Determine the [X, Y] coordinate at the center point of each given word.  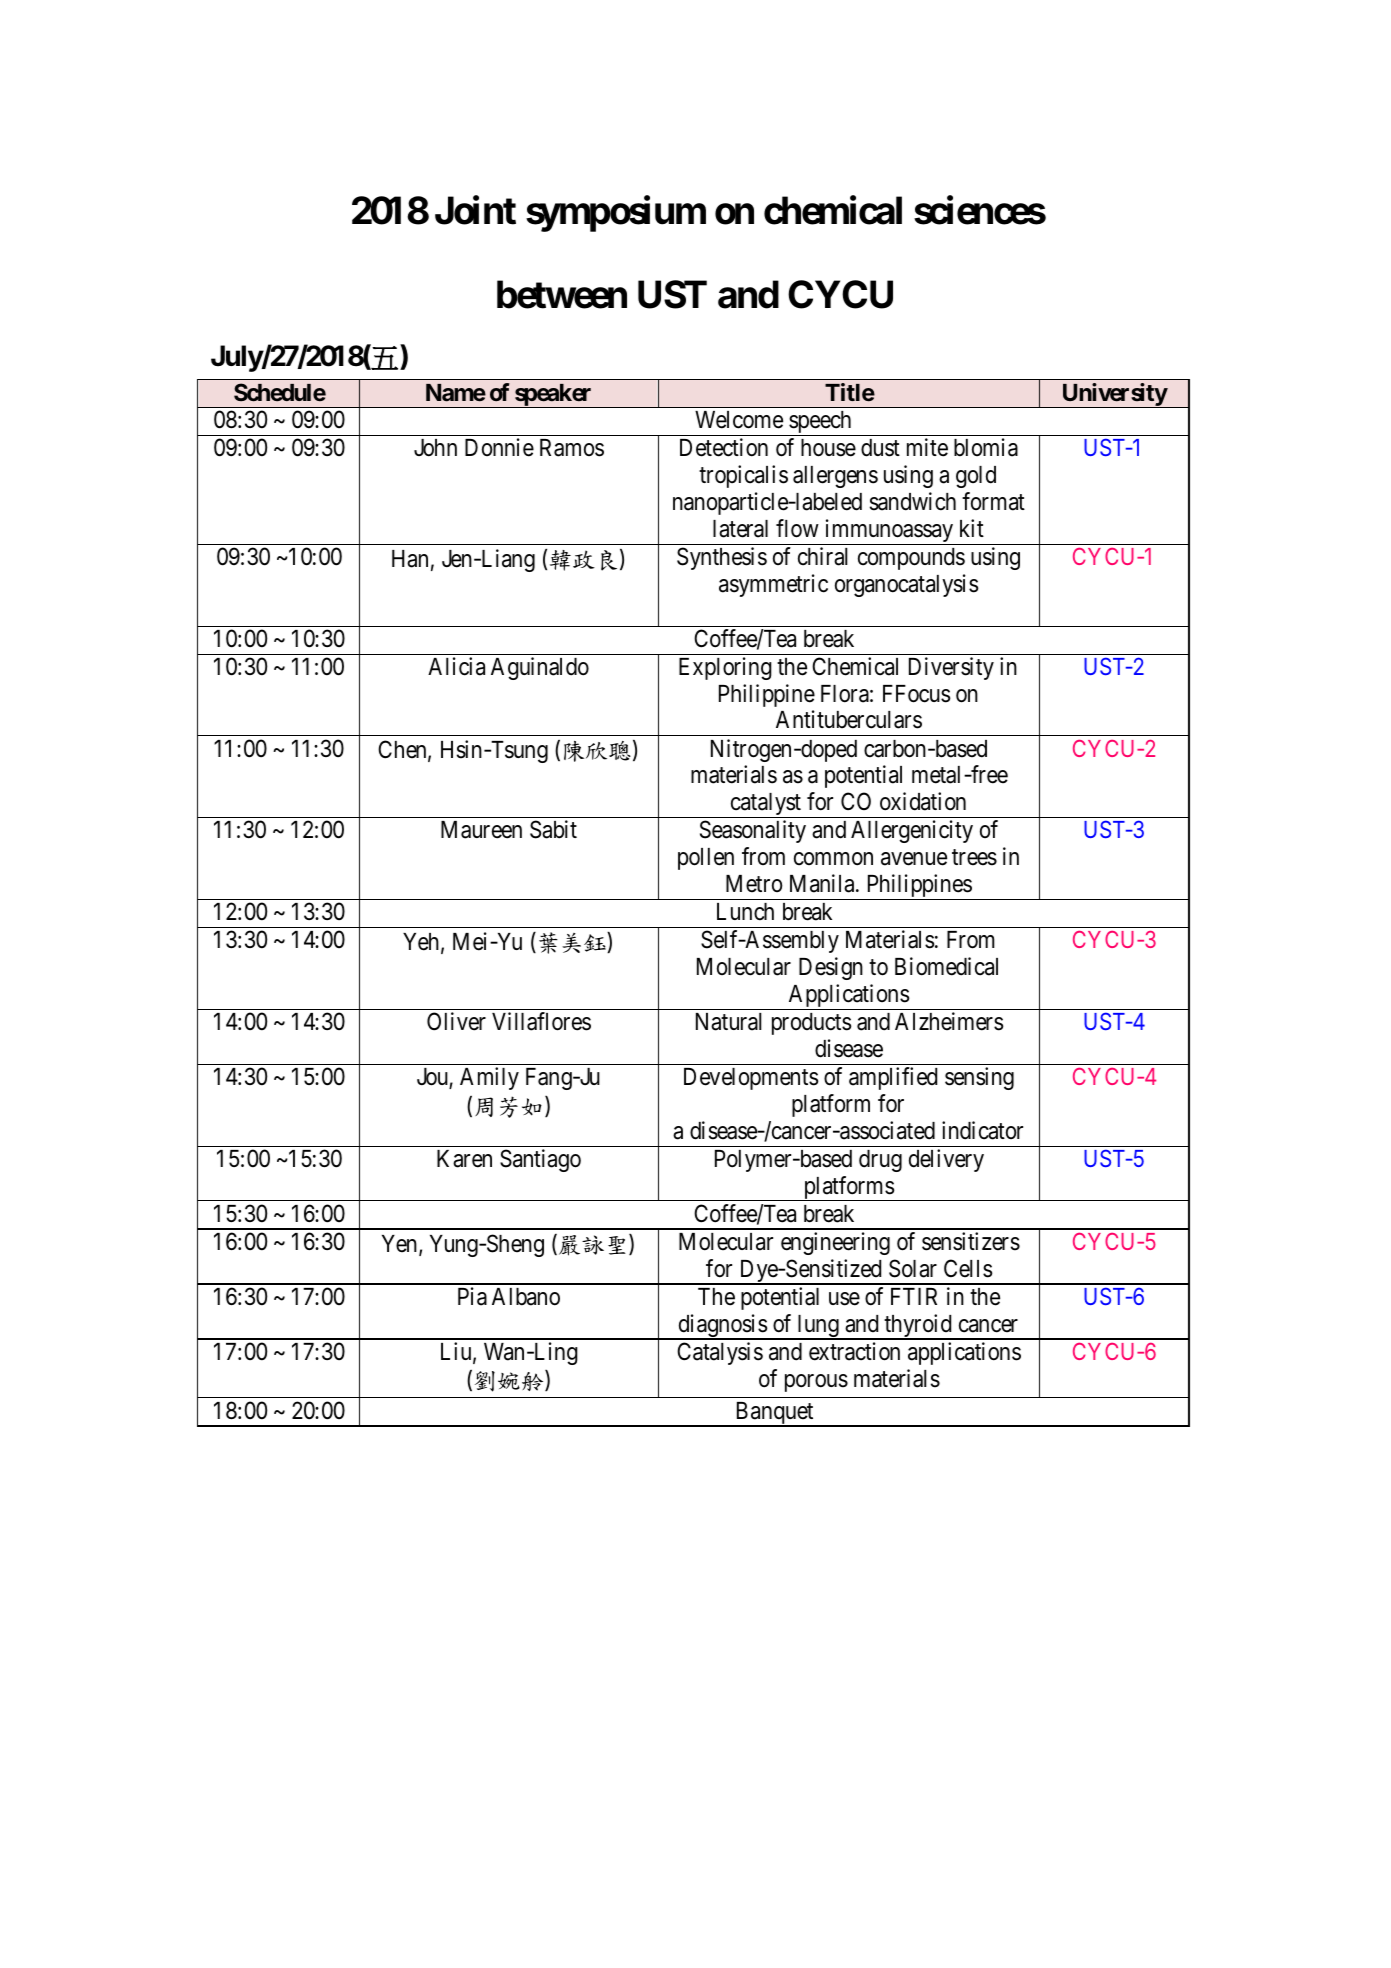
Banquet [774, 1414]
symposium [616, 214]
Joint [475, 210]
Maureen [481, 830]
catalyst [765, 805]
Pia [472, 1296]
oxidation [923, 801]
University [1114, 395]
